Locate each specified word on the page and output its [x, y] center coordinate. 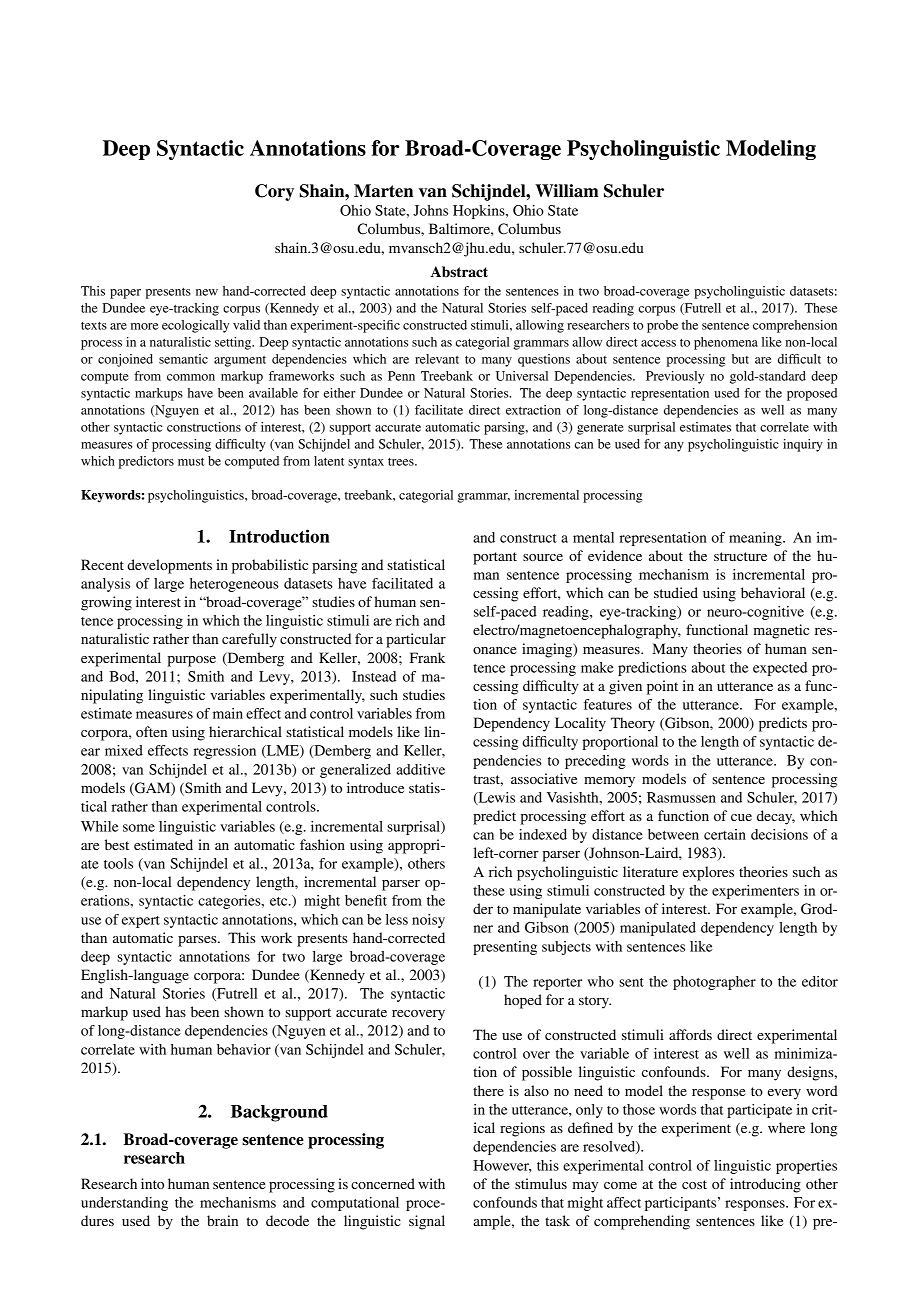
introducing [765, 1185]
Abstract [459, 272]
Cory [274, 192]
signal [427, 1222]
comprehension [795, 326]
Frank [427, 657]
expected [780, 669]
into [152, 1183]
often [151, 731]
